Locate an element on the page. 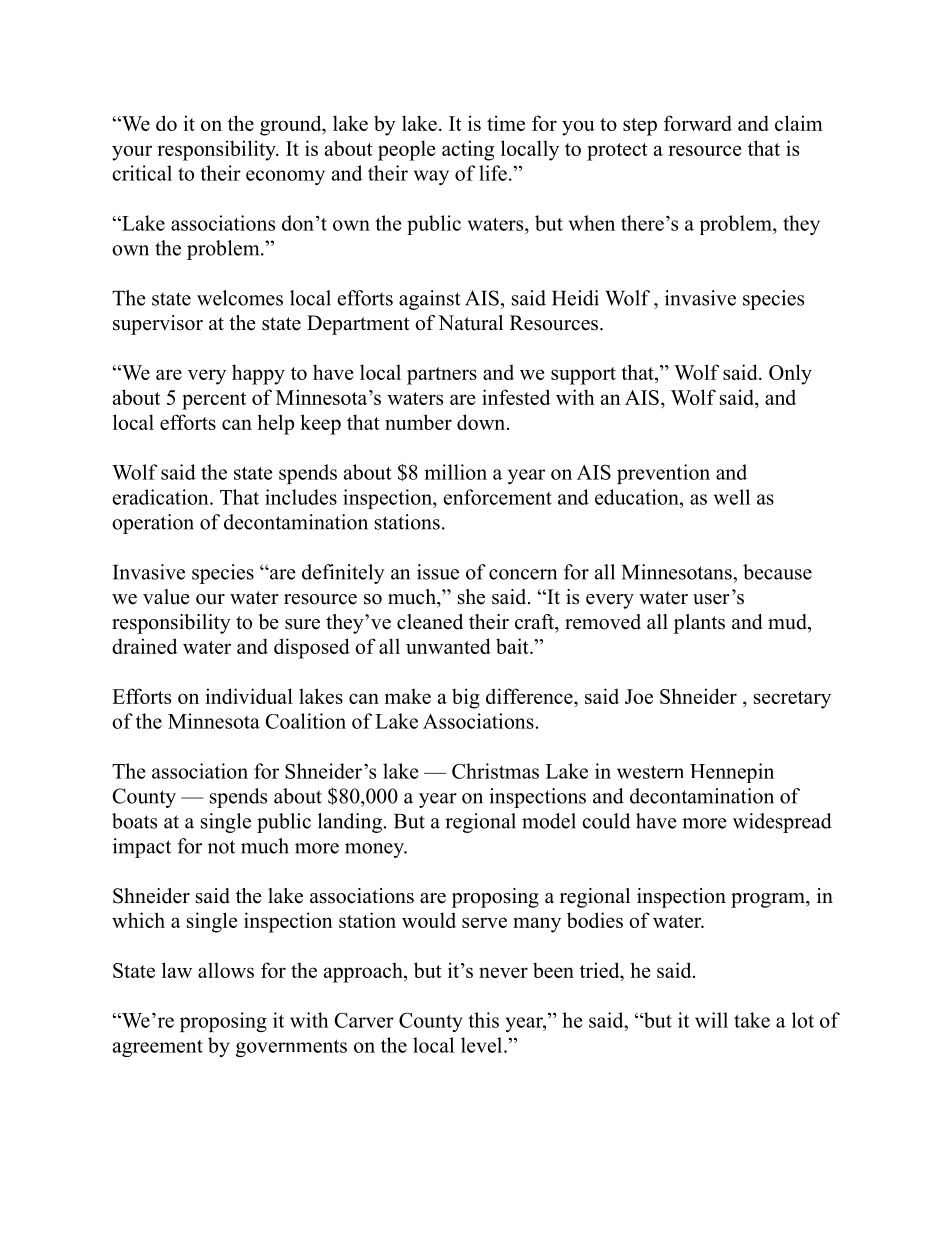  this is located at coordinates (483, 1020).
